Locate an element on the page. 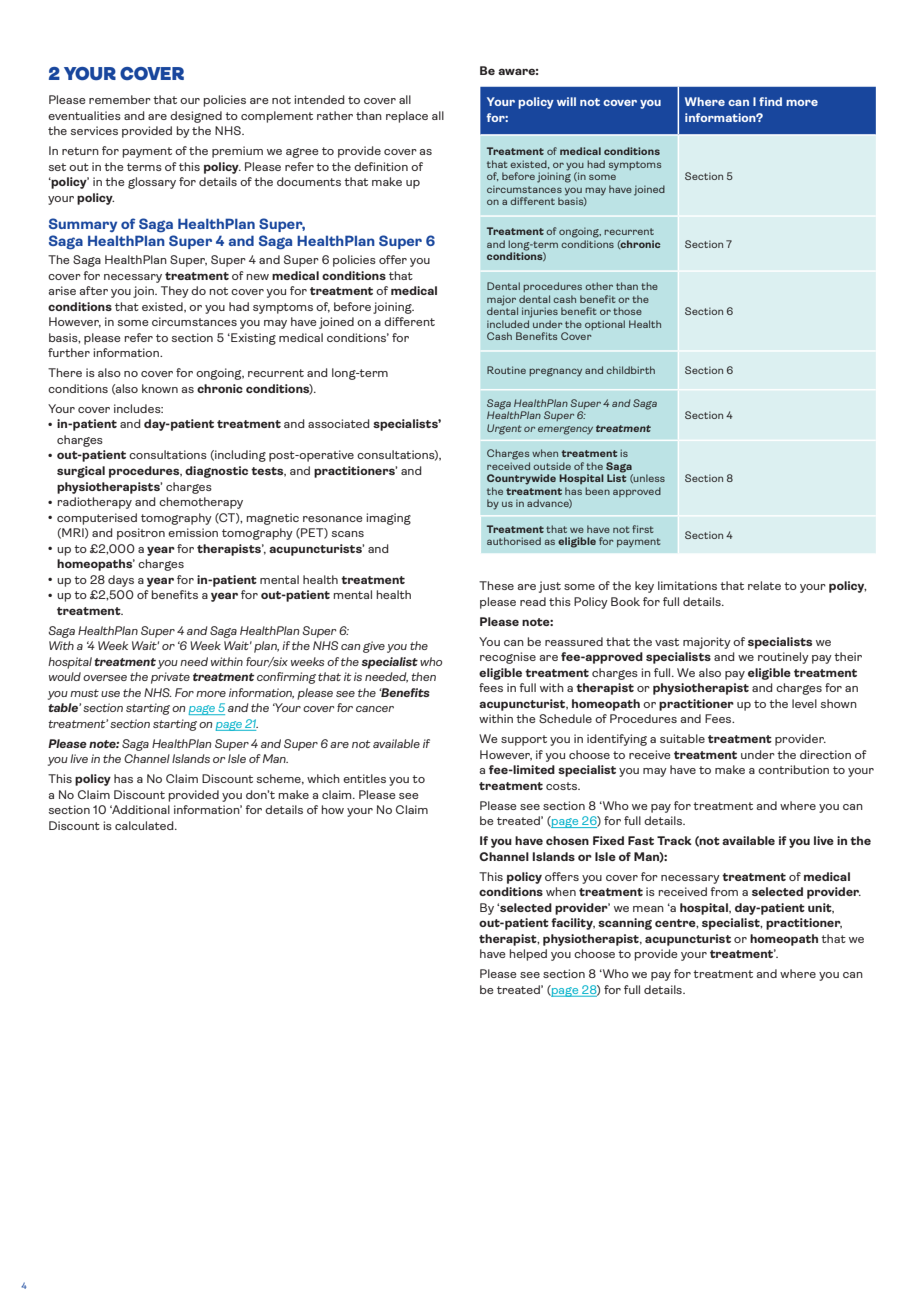 Image resolution: width=924 pixels, height=1308 pixels. Urgent is located at coordinates (504, 429).
